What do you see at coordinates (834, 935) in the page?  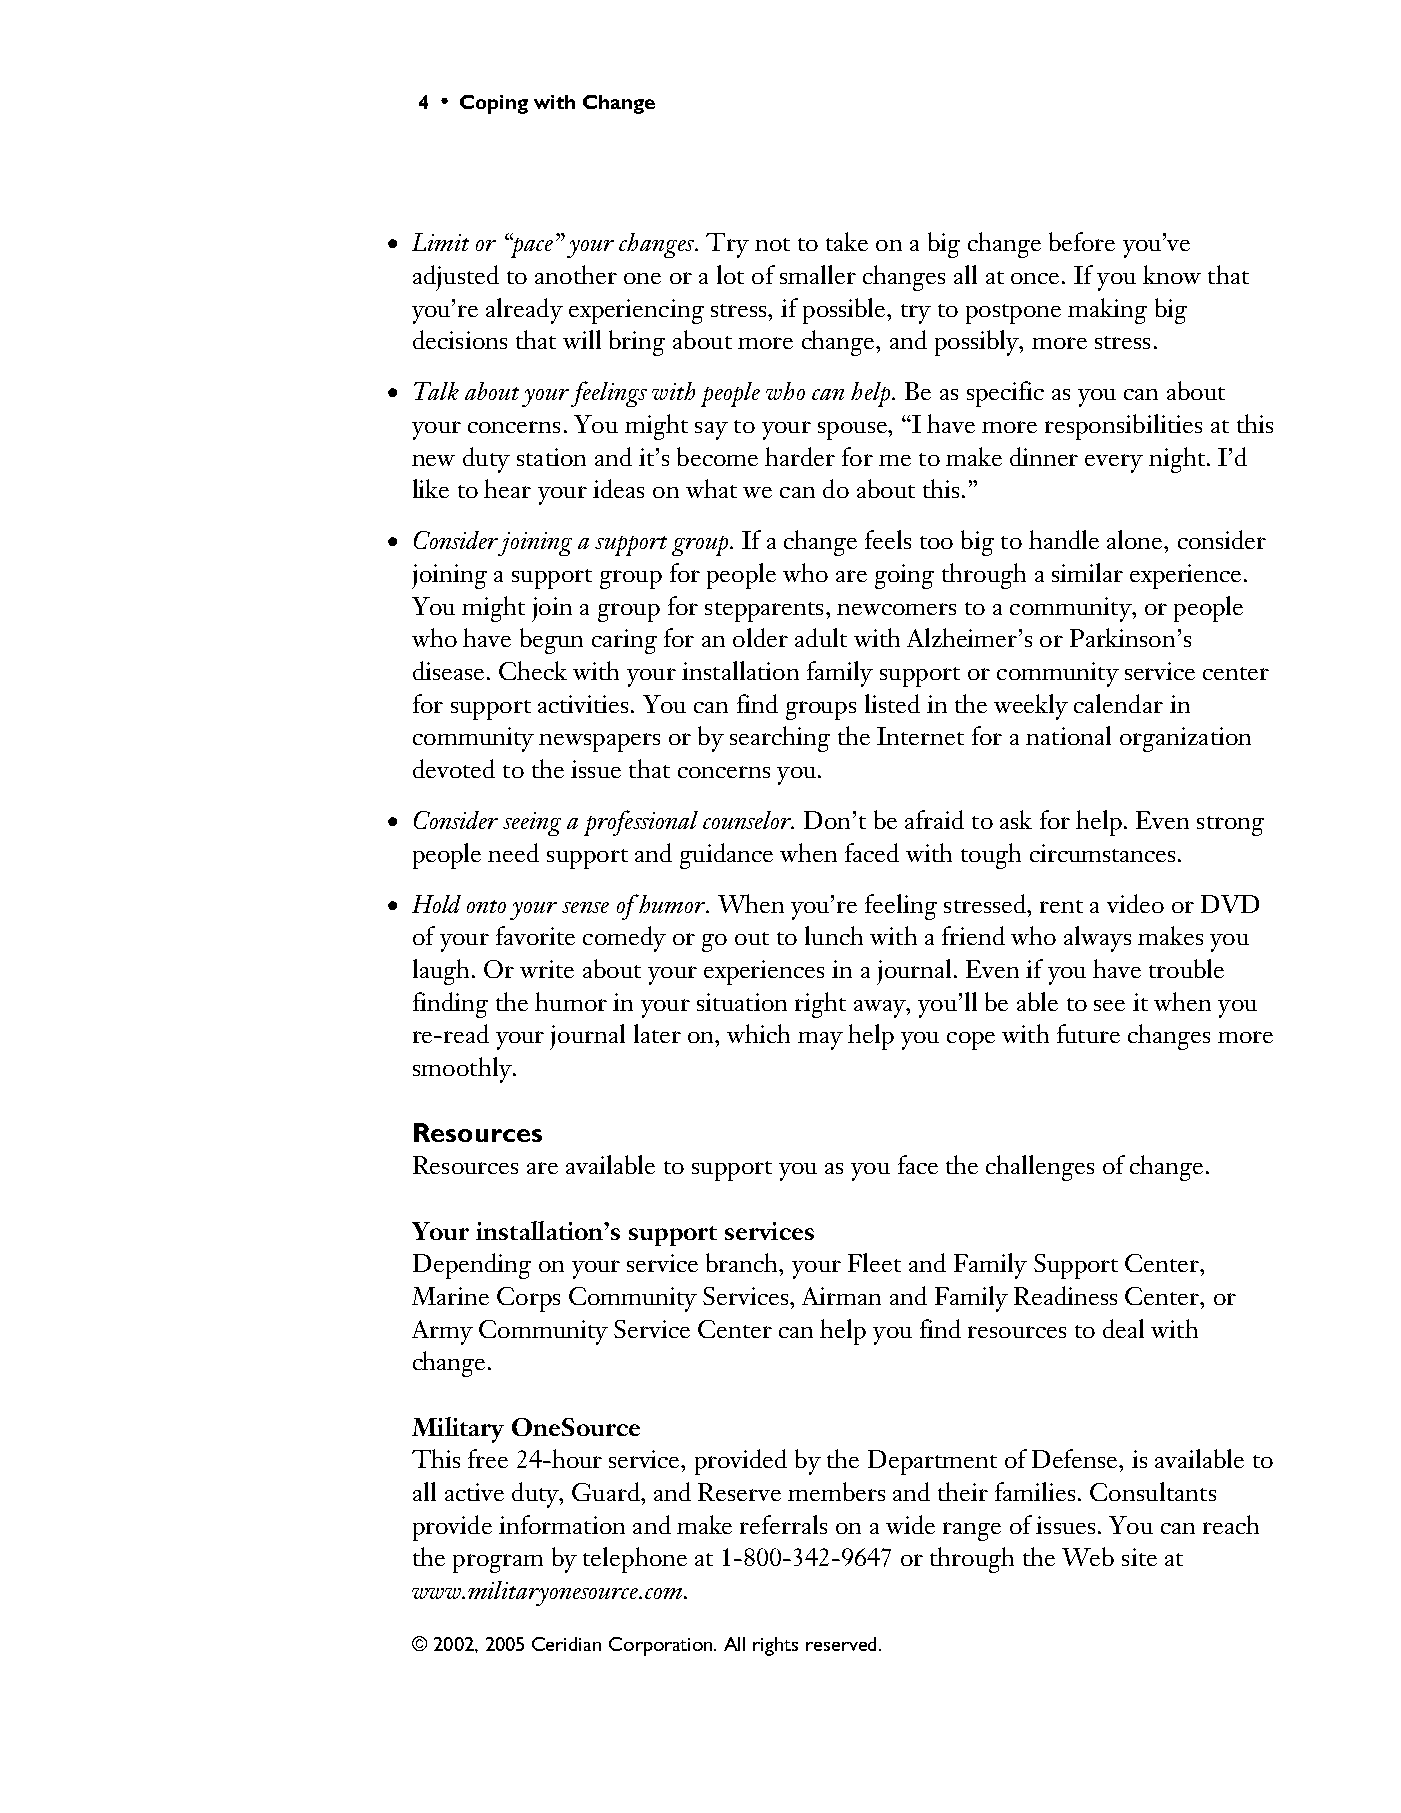 I see `lunch` at bounding box center [834, 935].
